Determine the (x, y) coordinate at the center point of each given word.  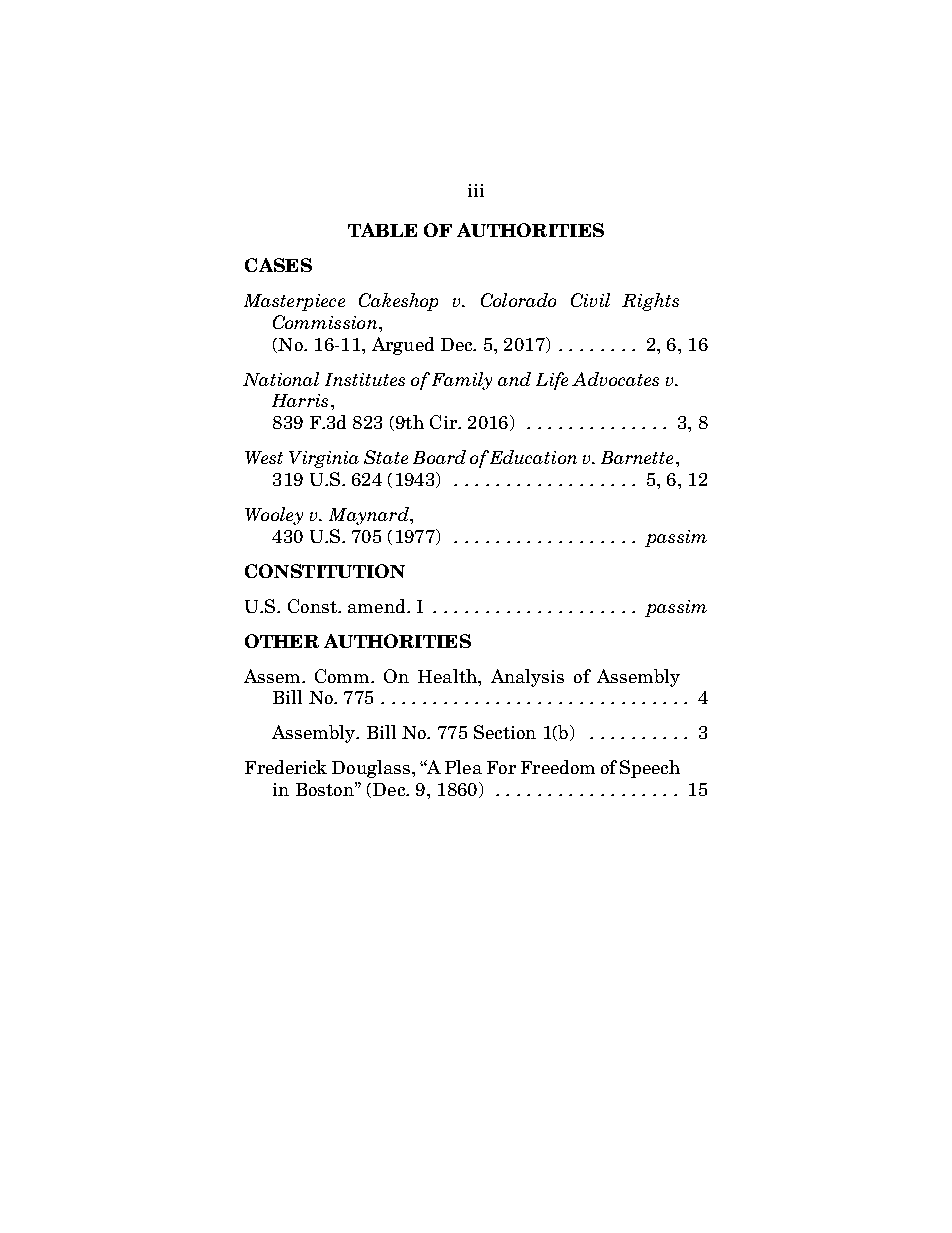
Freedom (558, 767)
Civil (590, 300)
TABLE (382, 230)
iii (476, 190)
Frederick (286, 767)
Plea (463, 767)
